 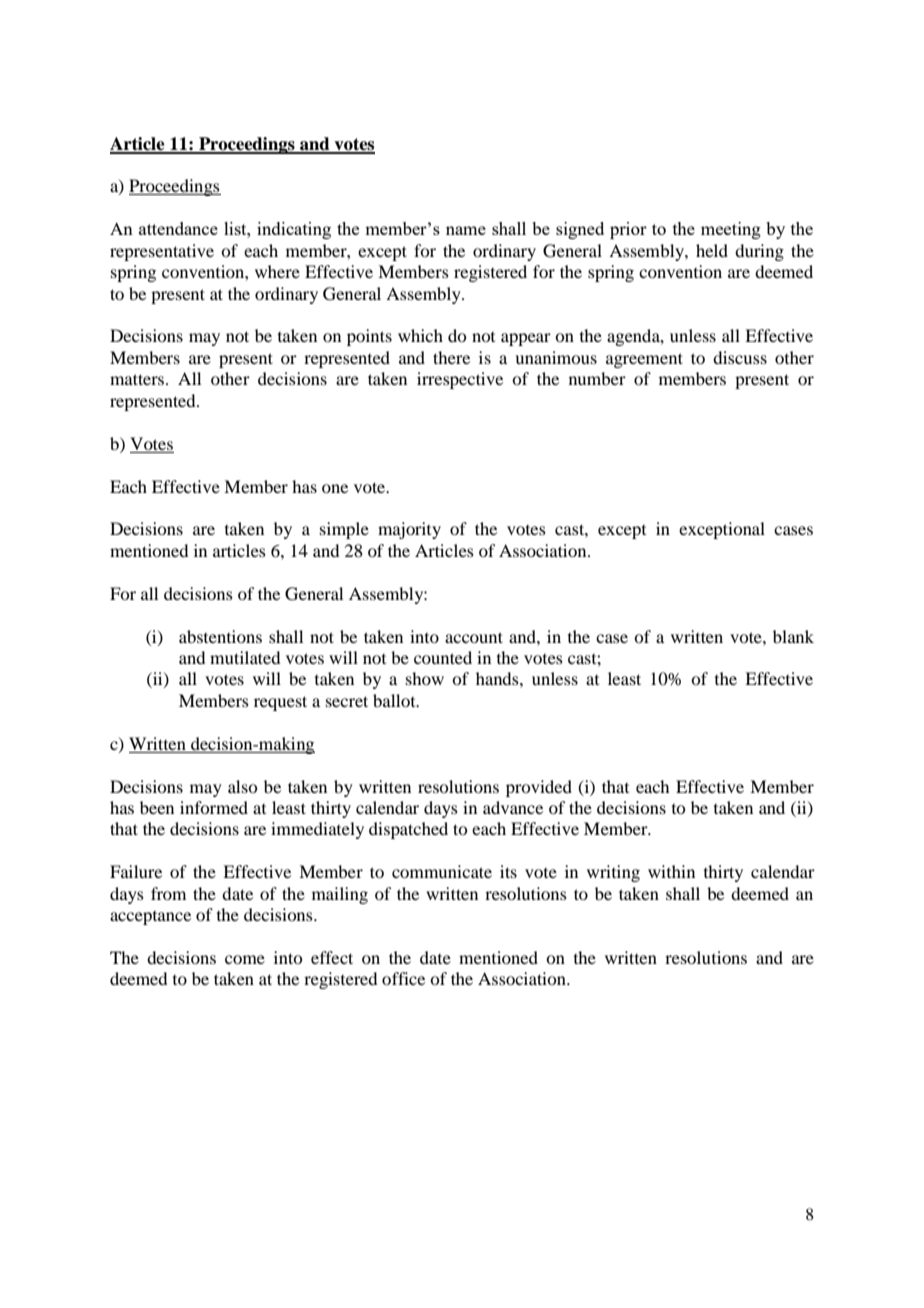 What do you see at coordinates (138, 379) in the page?
I see `matters` at bounding box center [138, 379].
